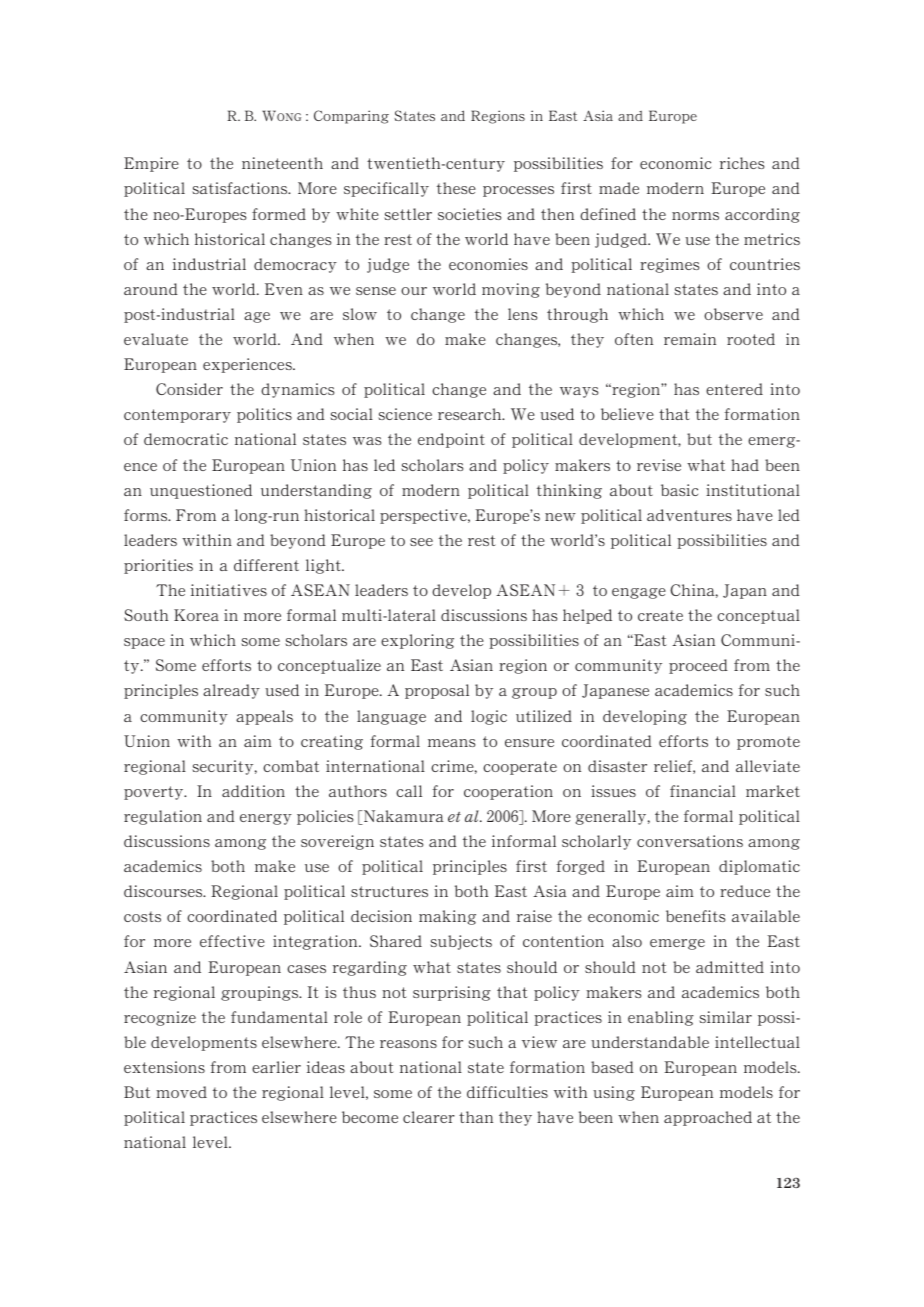  I want to click on moved, so click(181, 1092).
